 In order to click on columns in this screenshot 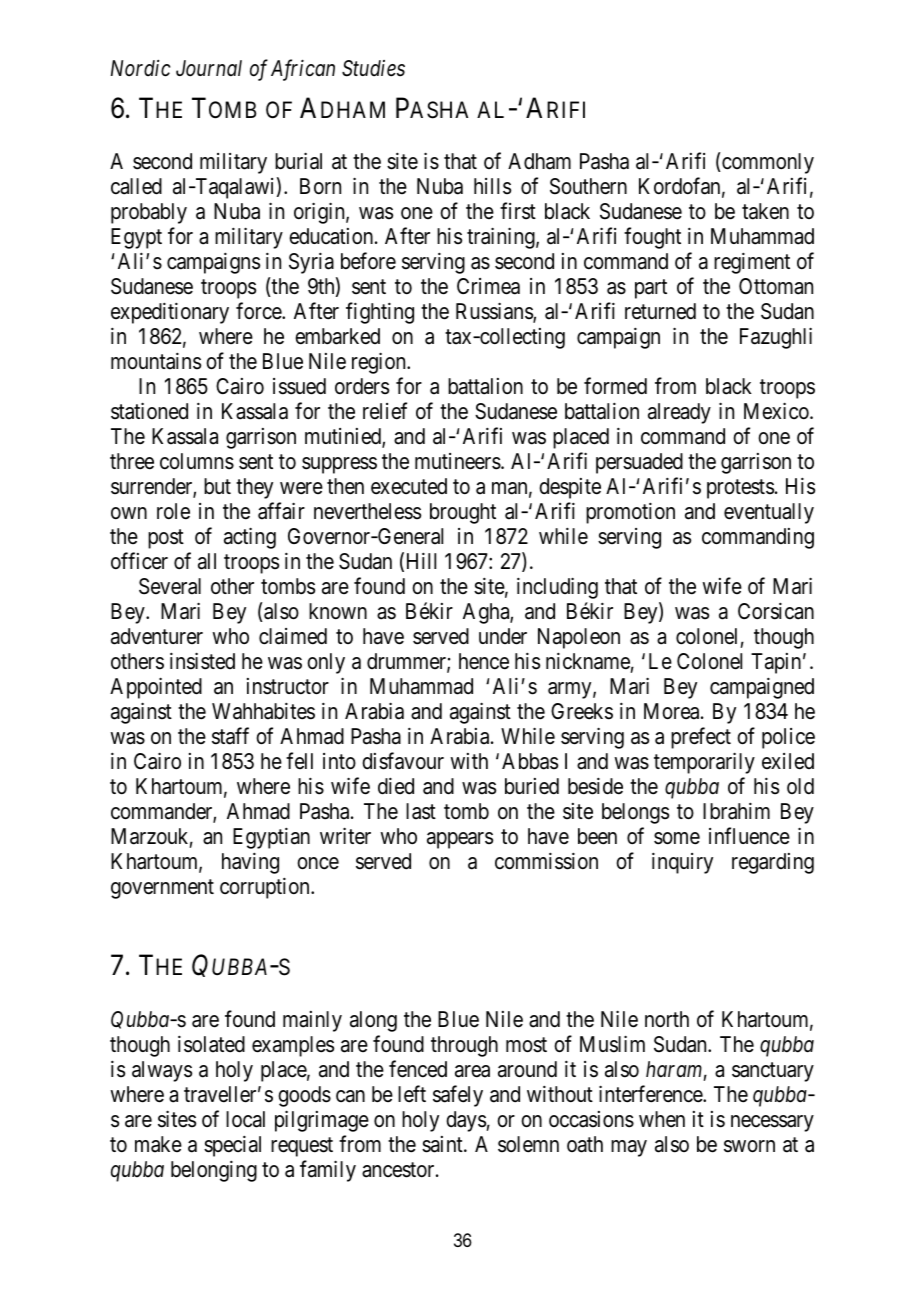, I will do `click(197, 461)`.
